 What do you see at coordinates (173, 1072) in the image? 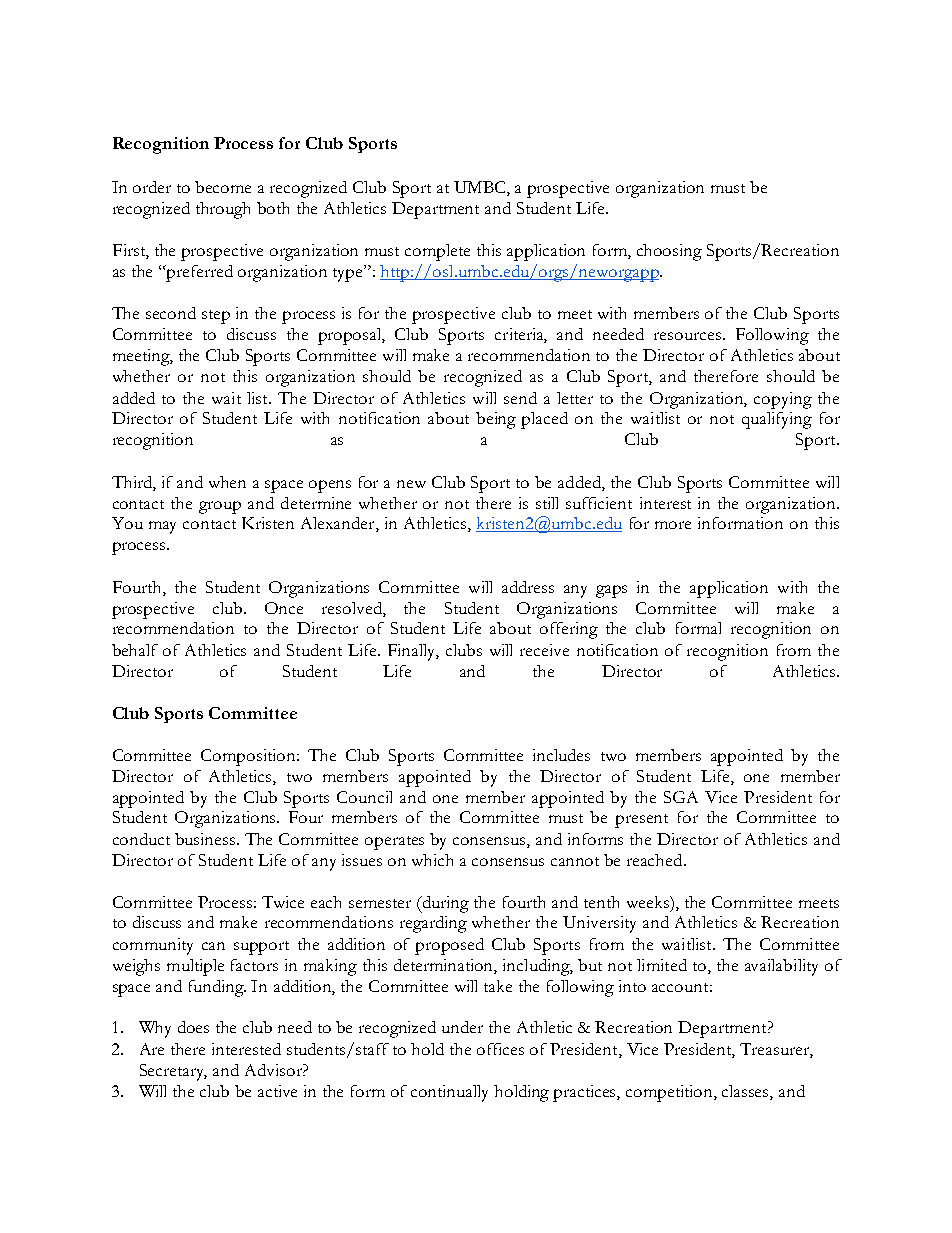
I see `Secretary` at bounding box center [173, 1072].
